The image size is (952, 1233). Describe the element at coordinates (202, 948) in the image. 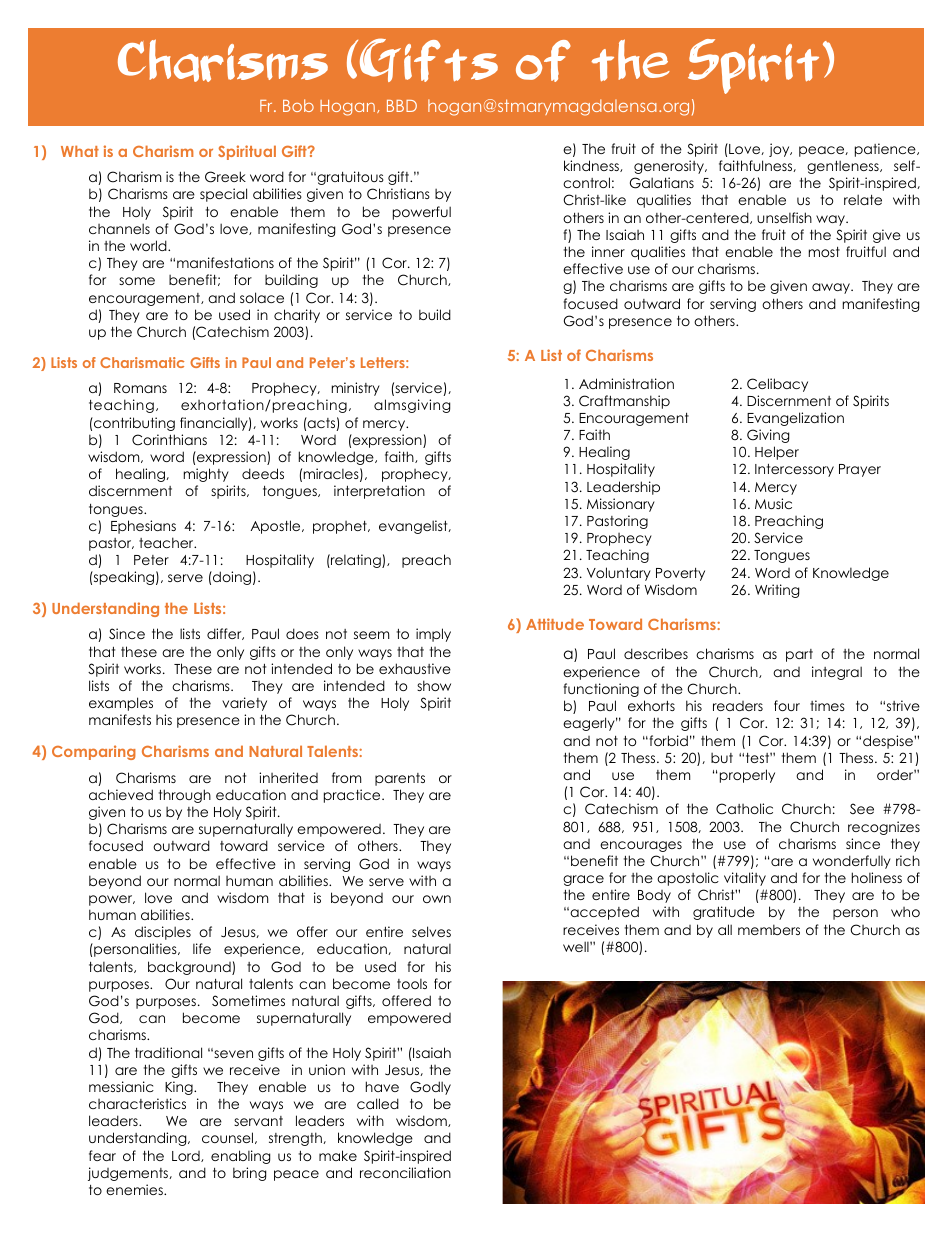

I see `life` at that location.
